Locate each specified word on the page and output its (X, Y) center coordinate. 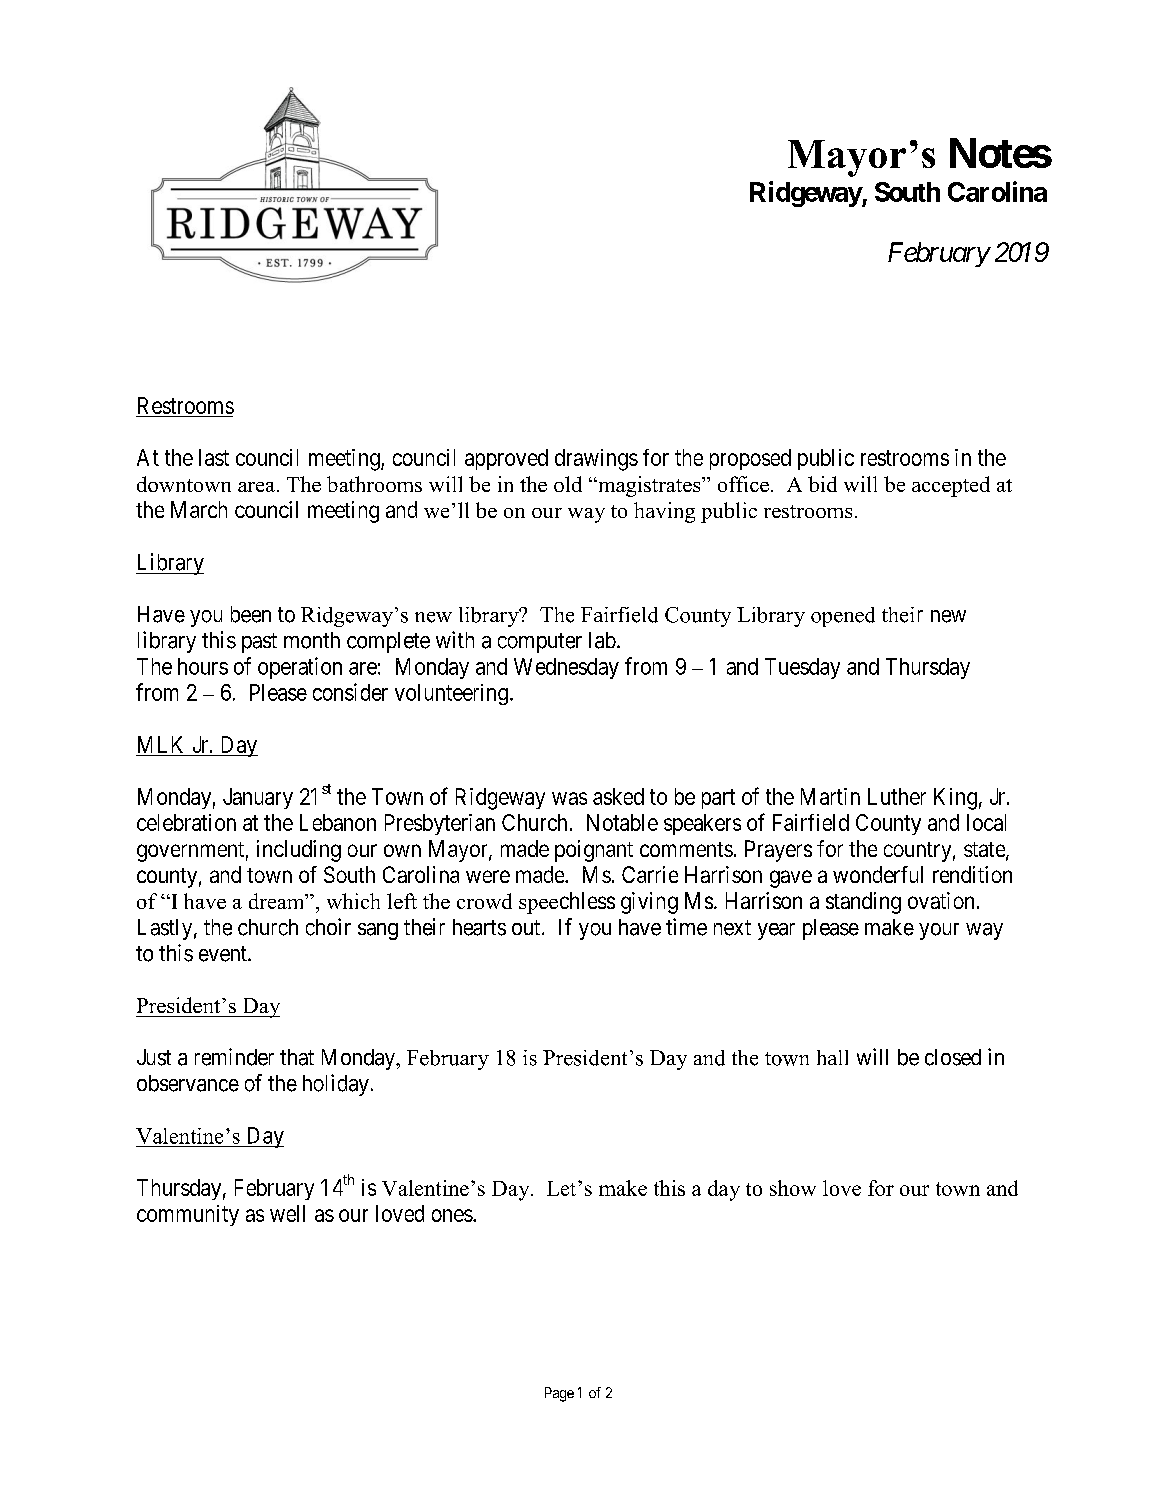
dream (278, 901)
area (256, 487)
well (287, 1213)
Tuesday (802, 668)
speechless (567, 903)
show (793, 1188)
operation (300, 668)
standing (863, 903)
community (188, 1215)
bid (822, 484)
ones (452, 1215)
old (568, 484)
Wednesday (566, 668)
